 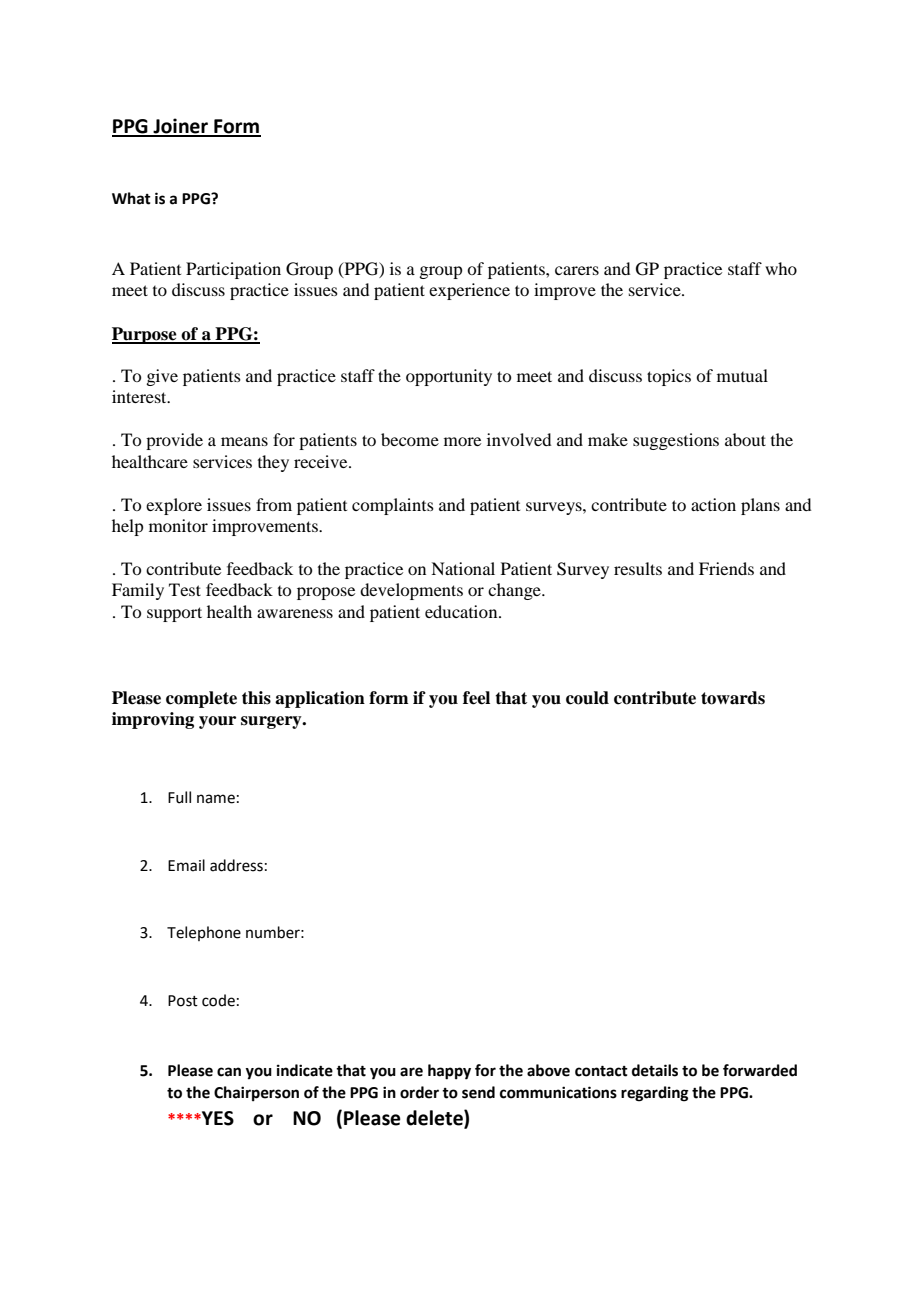 I want to click on suggestions, so click(x=676, y=441).
